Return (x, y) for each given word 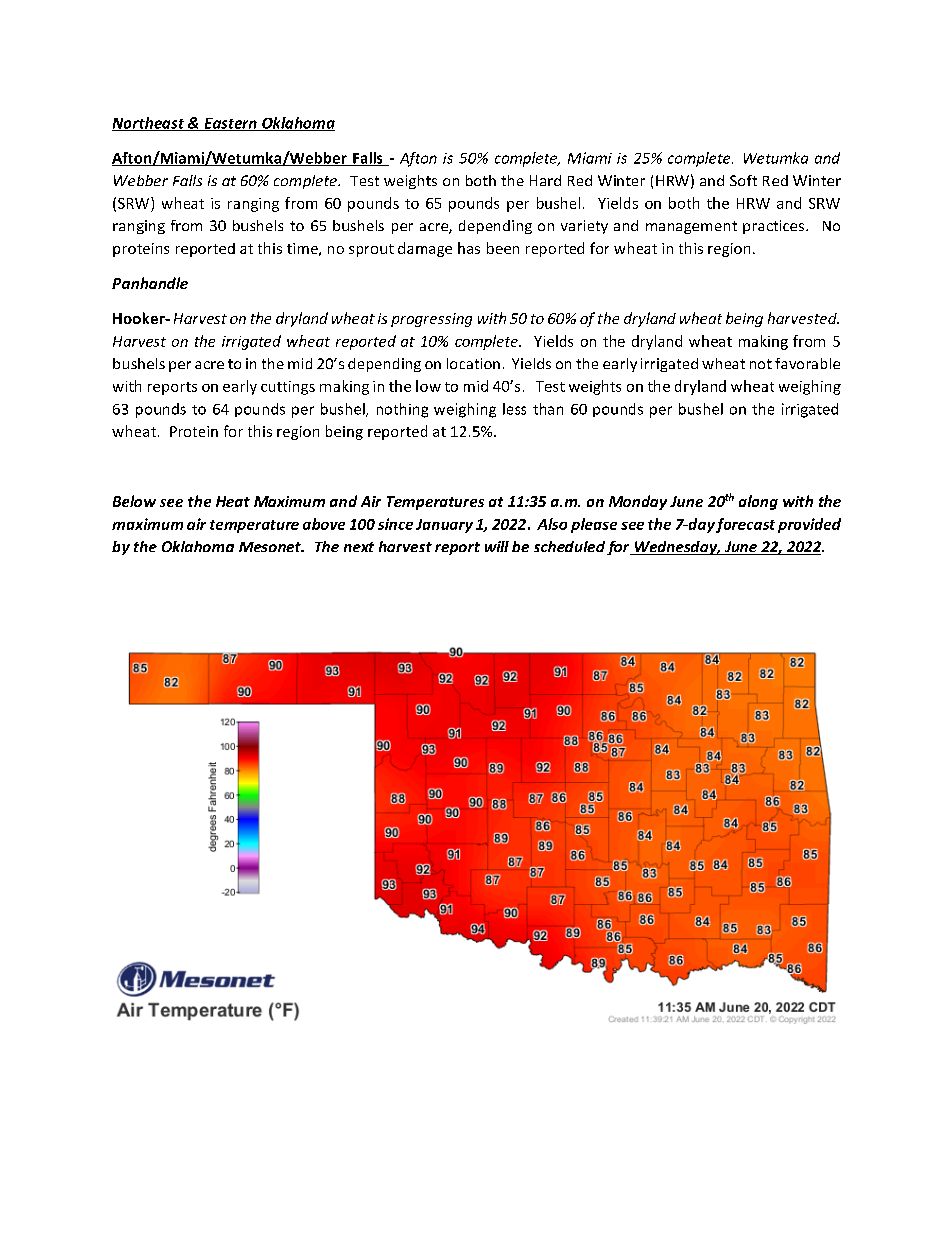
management (691, 227)
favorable (807, 363)
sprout (371, 250)
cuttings (288, 388)
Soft (743, 180)
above (324, 524)
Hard (545, 180)
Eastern (230, 124)
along (758, 502)
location (473, 363)
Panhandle (150, 283)
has (469, 248)
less (514, 409)
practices (773, 227)
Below (134, 501)
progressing (431, 320)
